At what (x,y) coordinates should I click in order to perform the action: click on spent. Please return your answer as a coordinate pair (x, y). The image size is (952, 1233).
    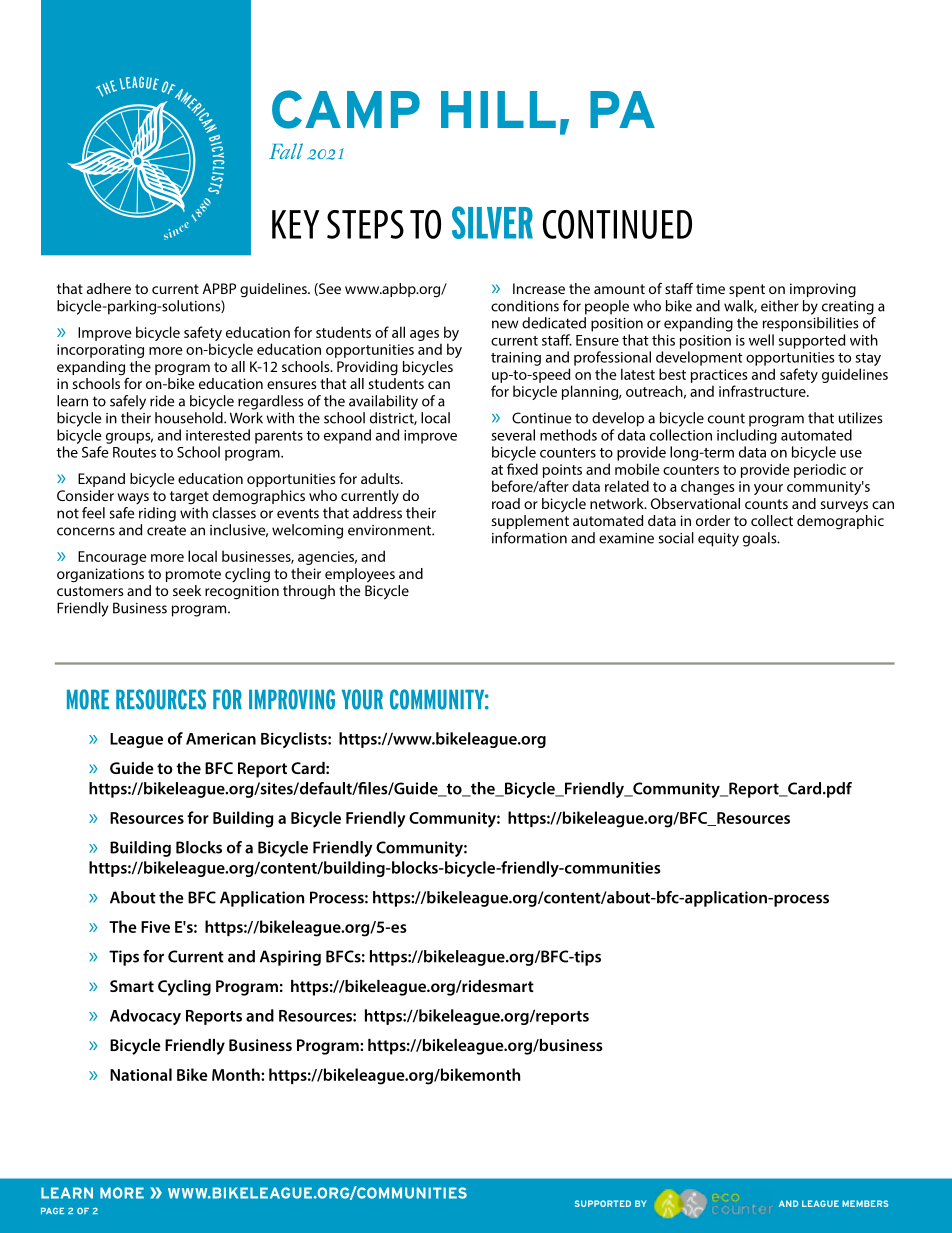
    Looking at the image, I should click on (747, 290).
